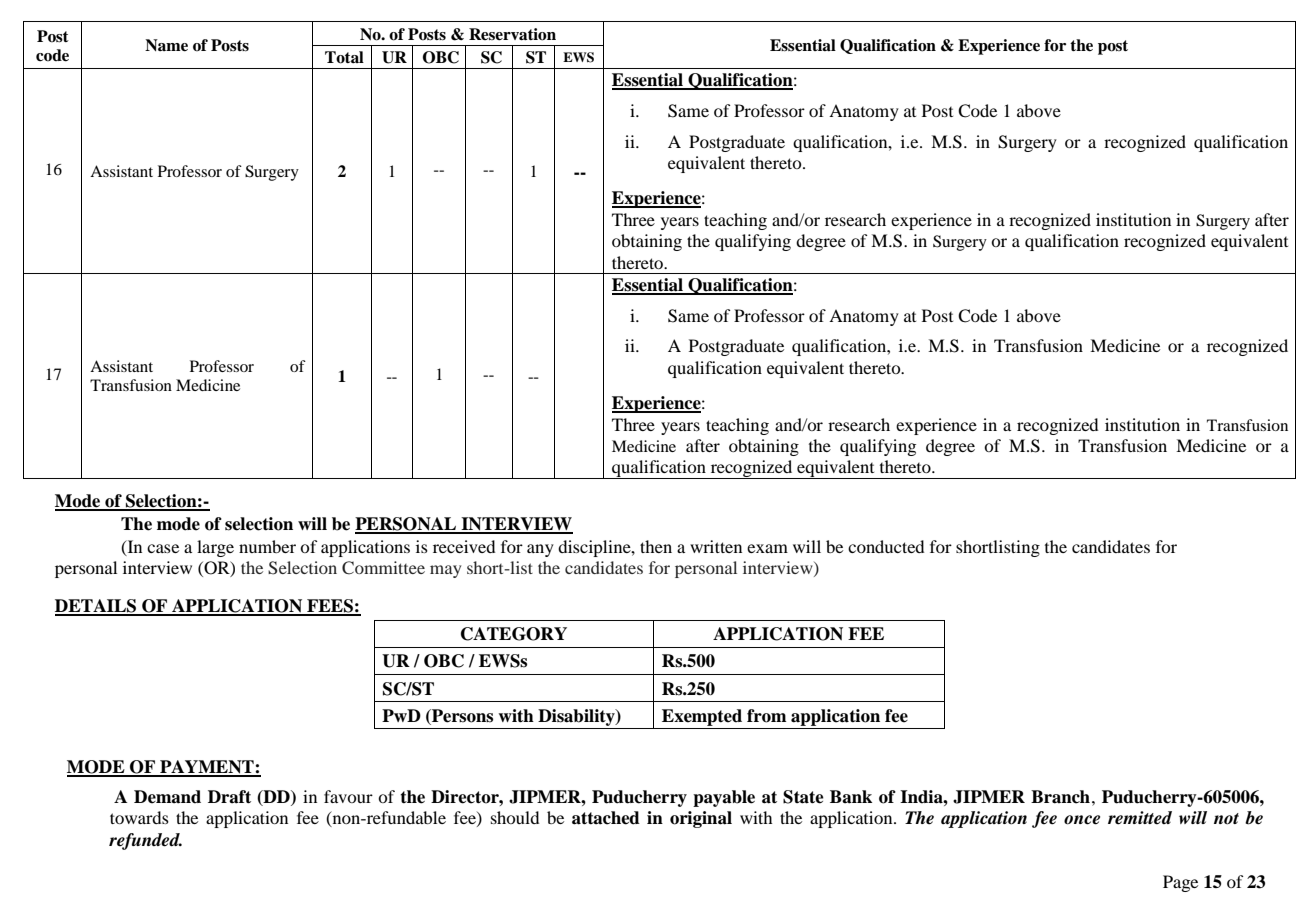  What do you see at coordinates (330, 607) in the screenshot?
I see `FEES` at bounding box center [330, 607].
